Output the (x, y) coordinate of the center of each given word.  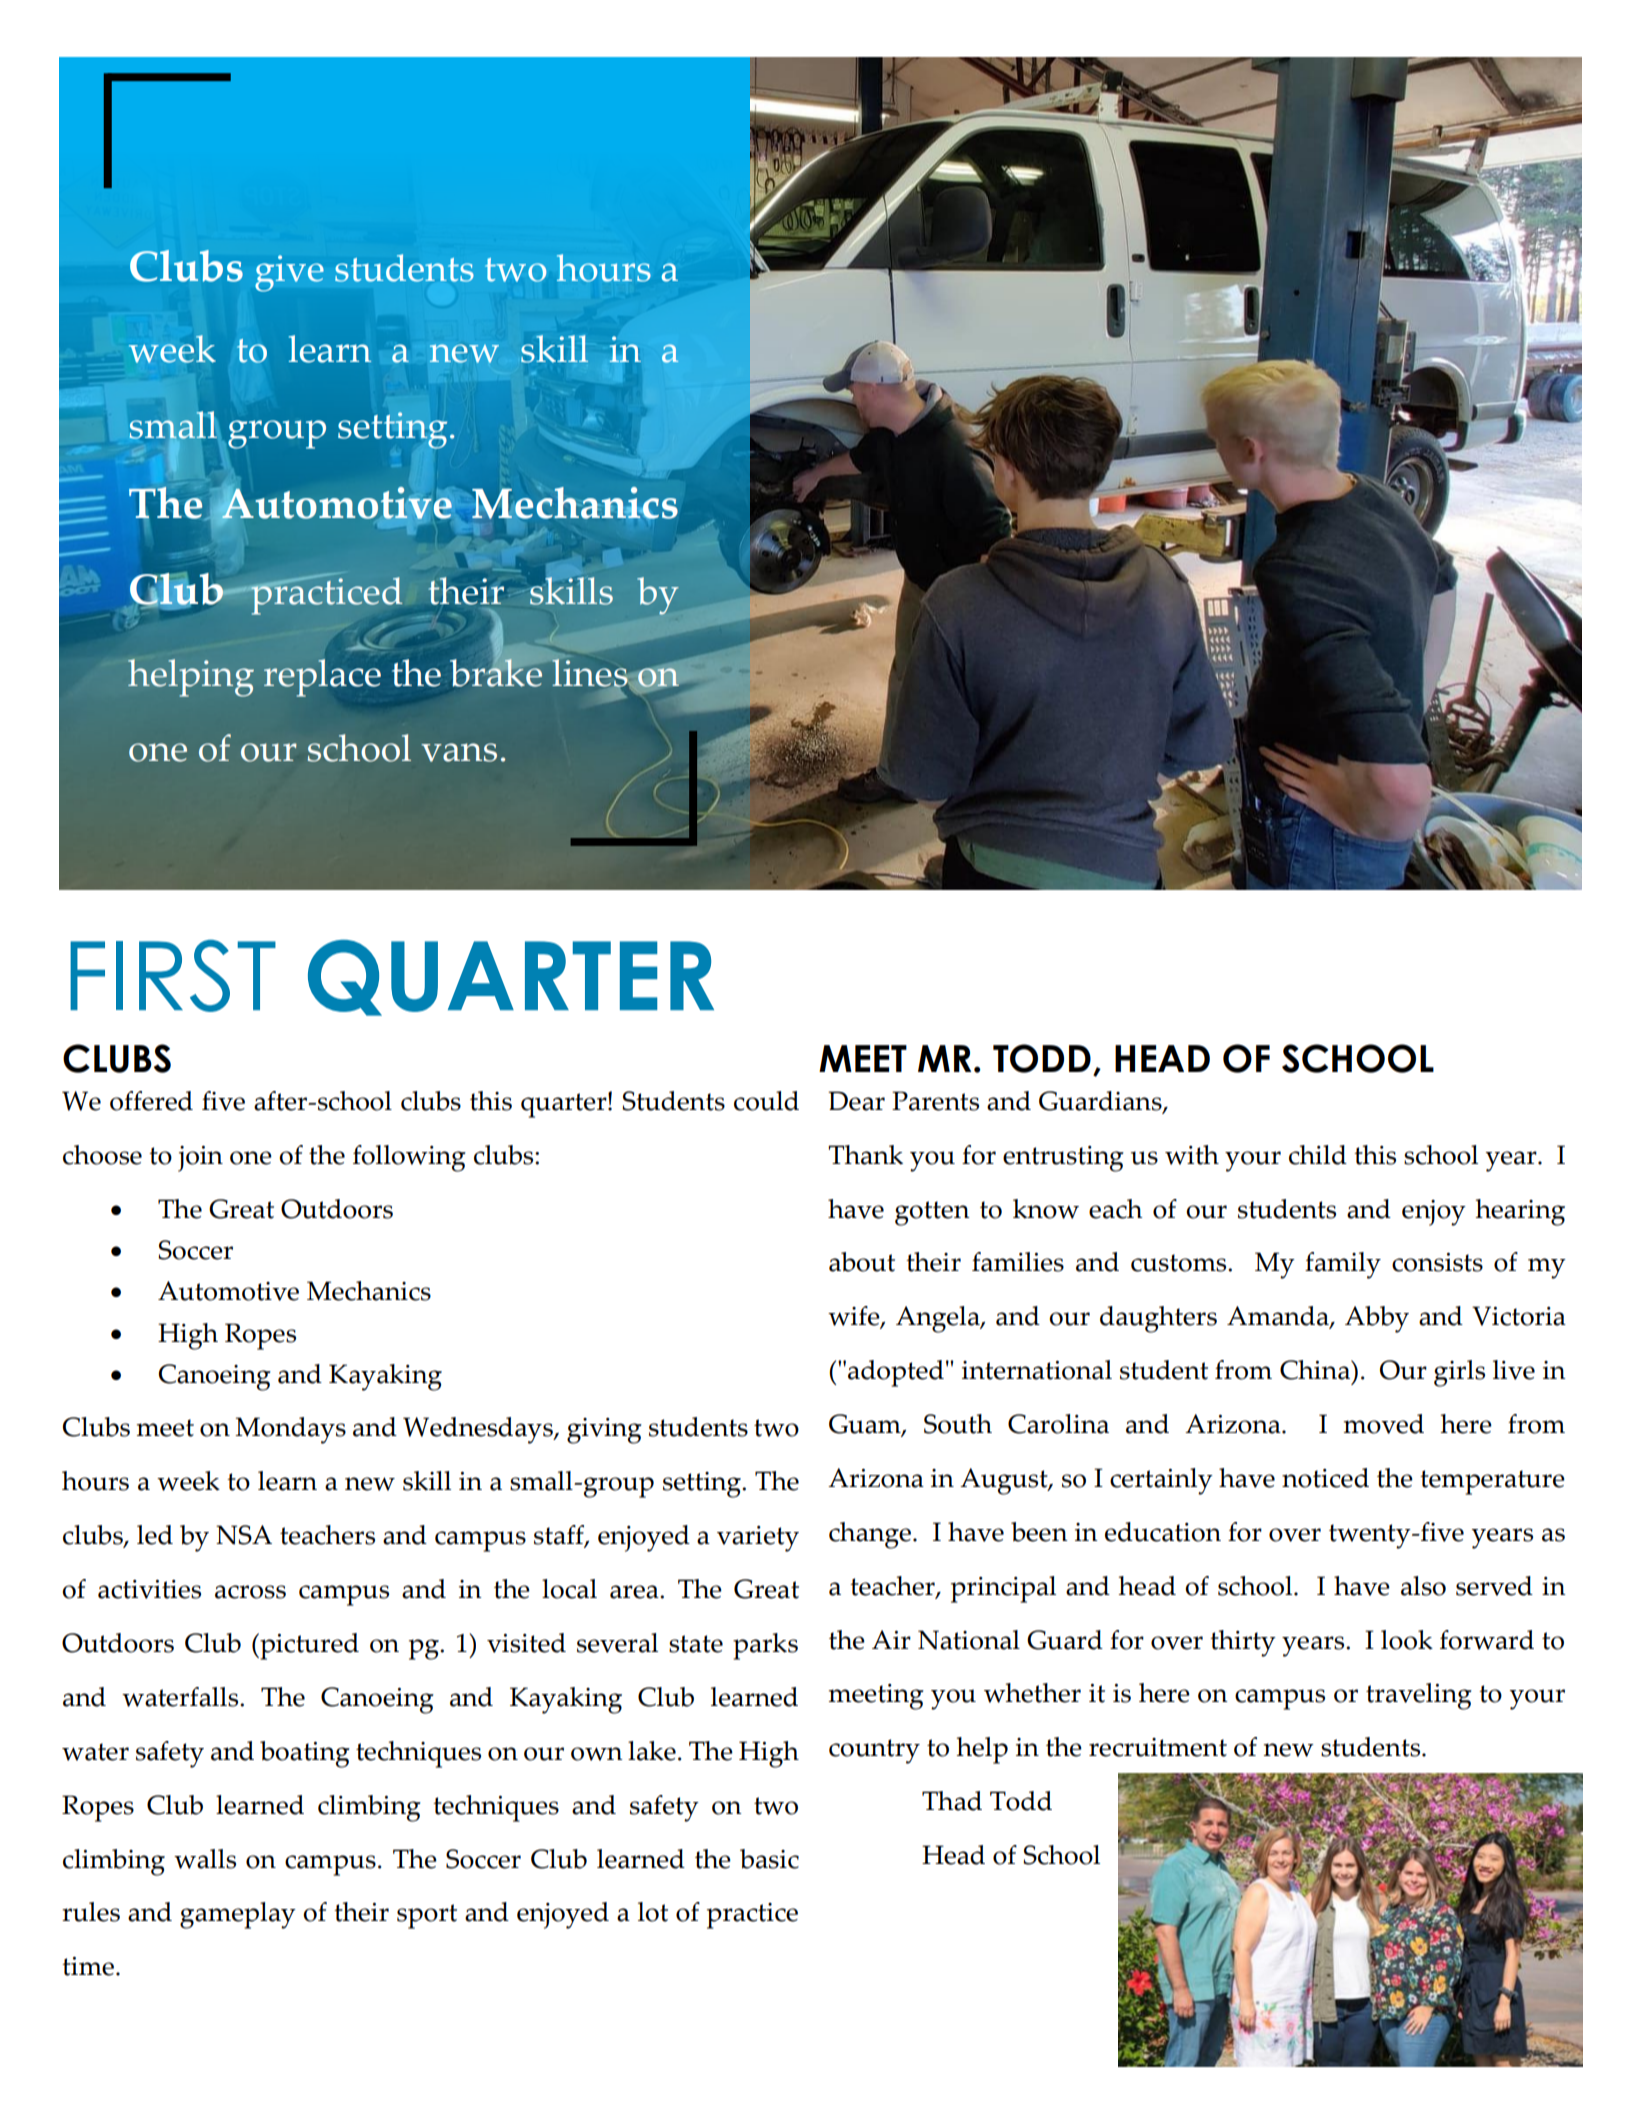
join (200, 1159)
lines (591, 674)
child (1318, 1155)
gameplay (238, 1915)
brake (497, 671)
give (289, 273)
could (766, 1101)
